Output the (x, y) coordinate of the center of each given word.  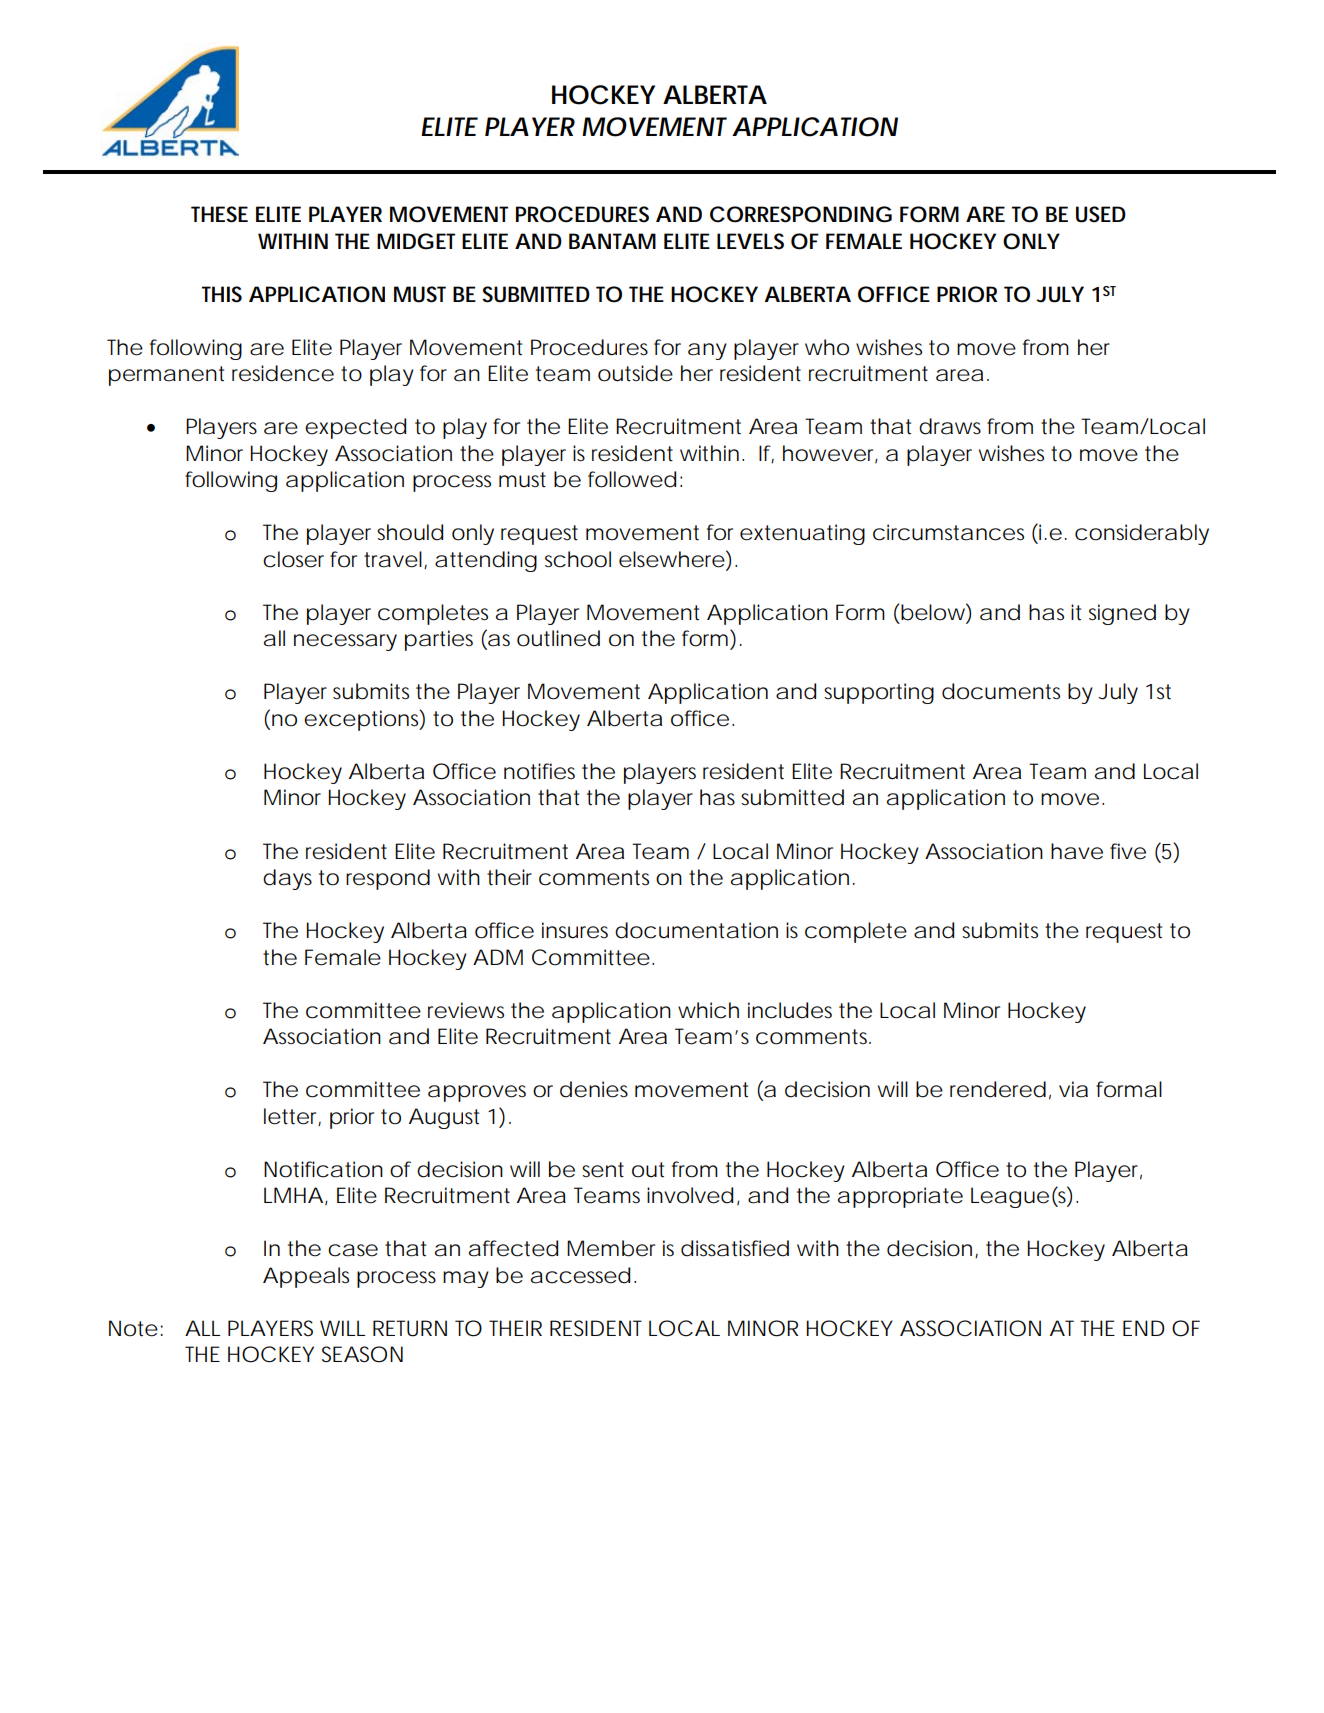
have (1077, 851)
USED (1101, 214)
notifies (539, 771)
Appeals (306, 1277)
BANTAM (612, 241)
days (287, 879)
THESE (219, 214)
